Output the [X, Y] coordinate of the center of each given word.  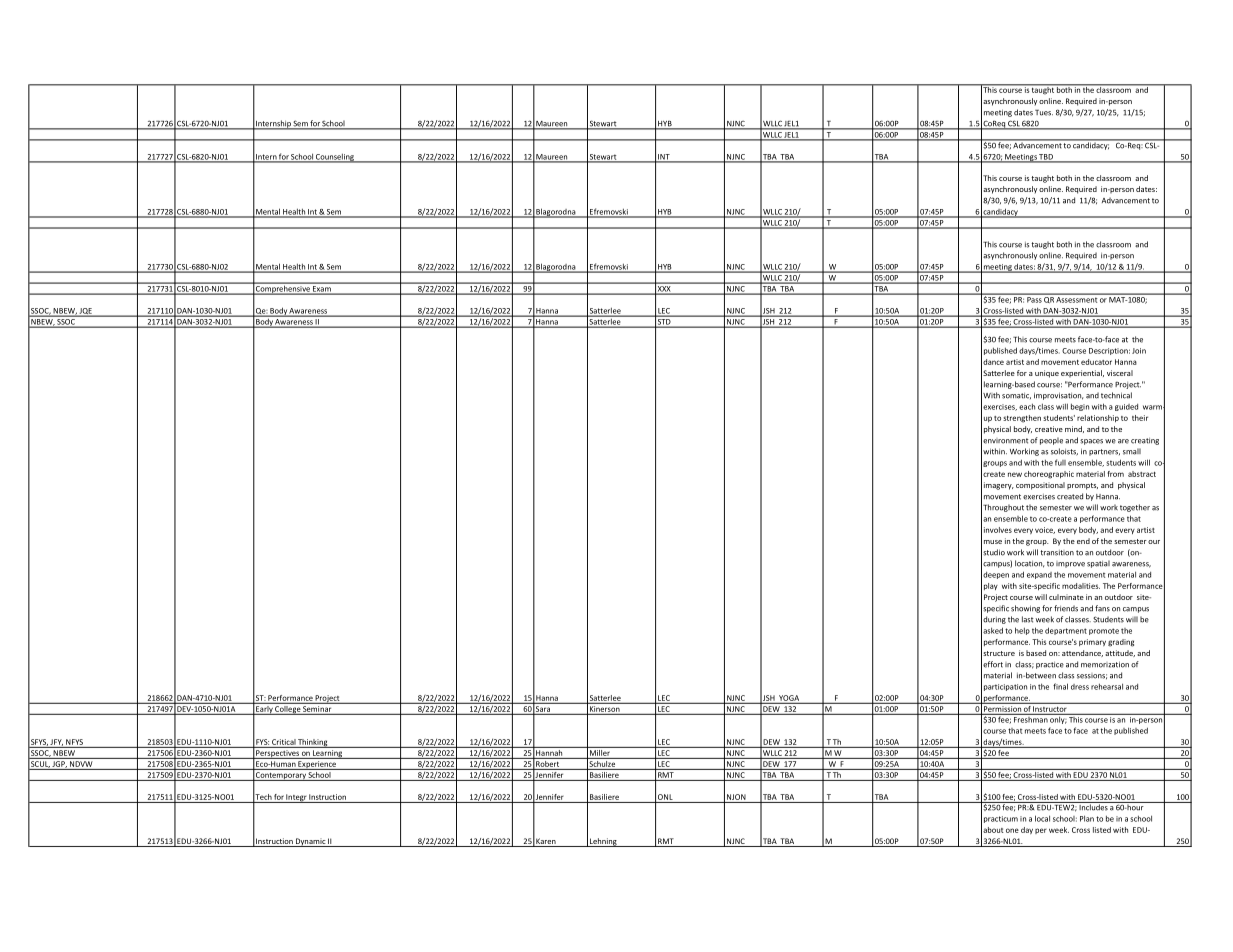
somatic [1016, 396]
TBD [1046, 158]
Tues [1044, 113]
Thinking [313, 743]
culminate [1066, 597]
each [1027, 406]
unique [1047, 374]
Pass [1034, 298]
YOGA [789, 699]
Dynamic [310, 842]
